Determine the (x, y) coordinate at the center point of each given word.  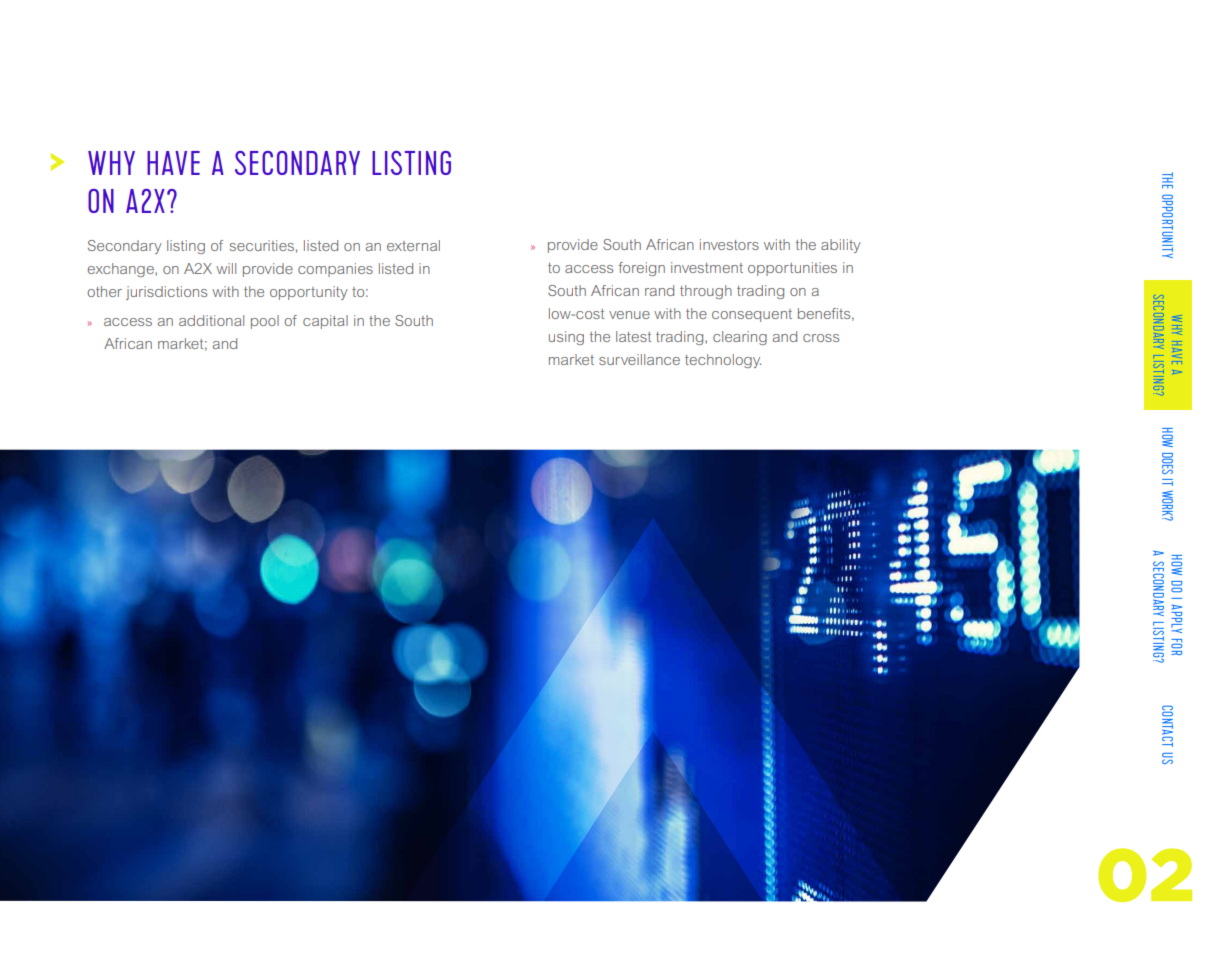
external (413, 245)
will (226, 268)
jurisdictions (166, 293)
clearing (740, 338)
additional (211, 320)
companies (335, 270)
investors (729, 244)
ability (841, 246)
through (706, 292)
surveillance (639, 359)
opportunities (792, 269)
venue (629, 315)
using (566, 338)
